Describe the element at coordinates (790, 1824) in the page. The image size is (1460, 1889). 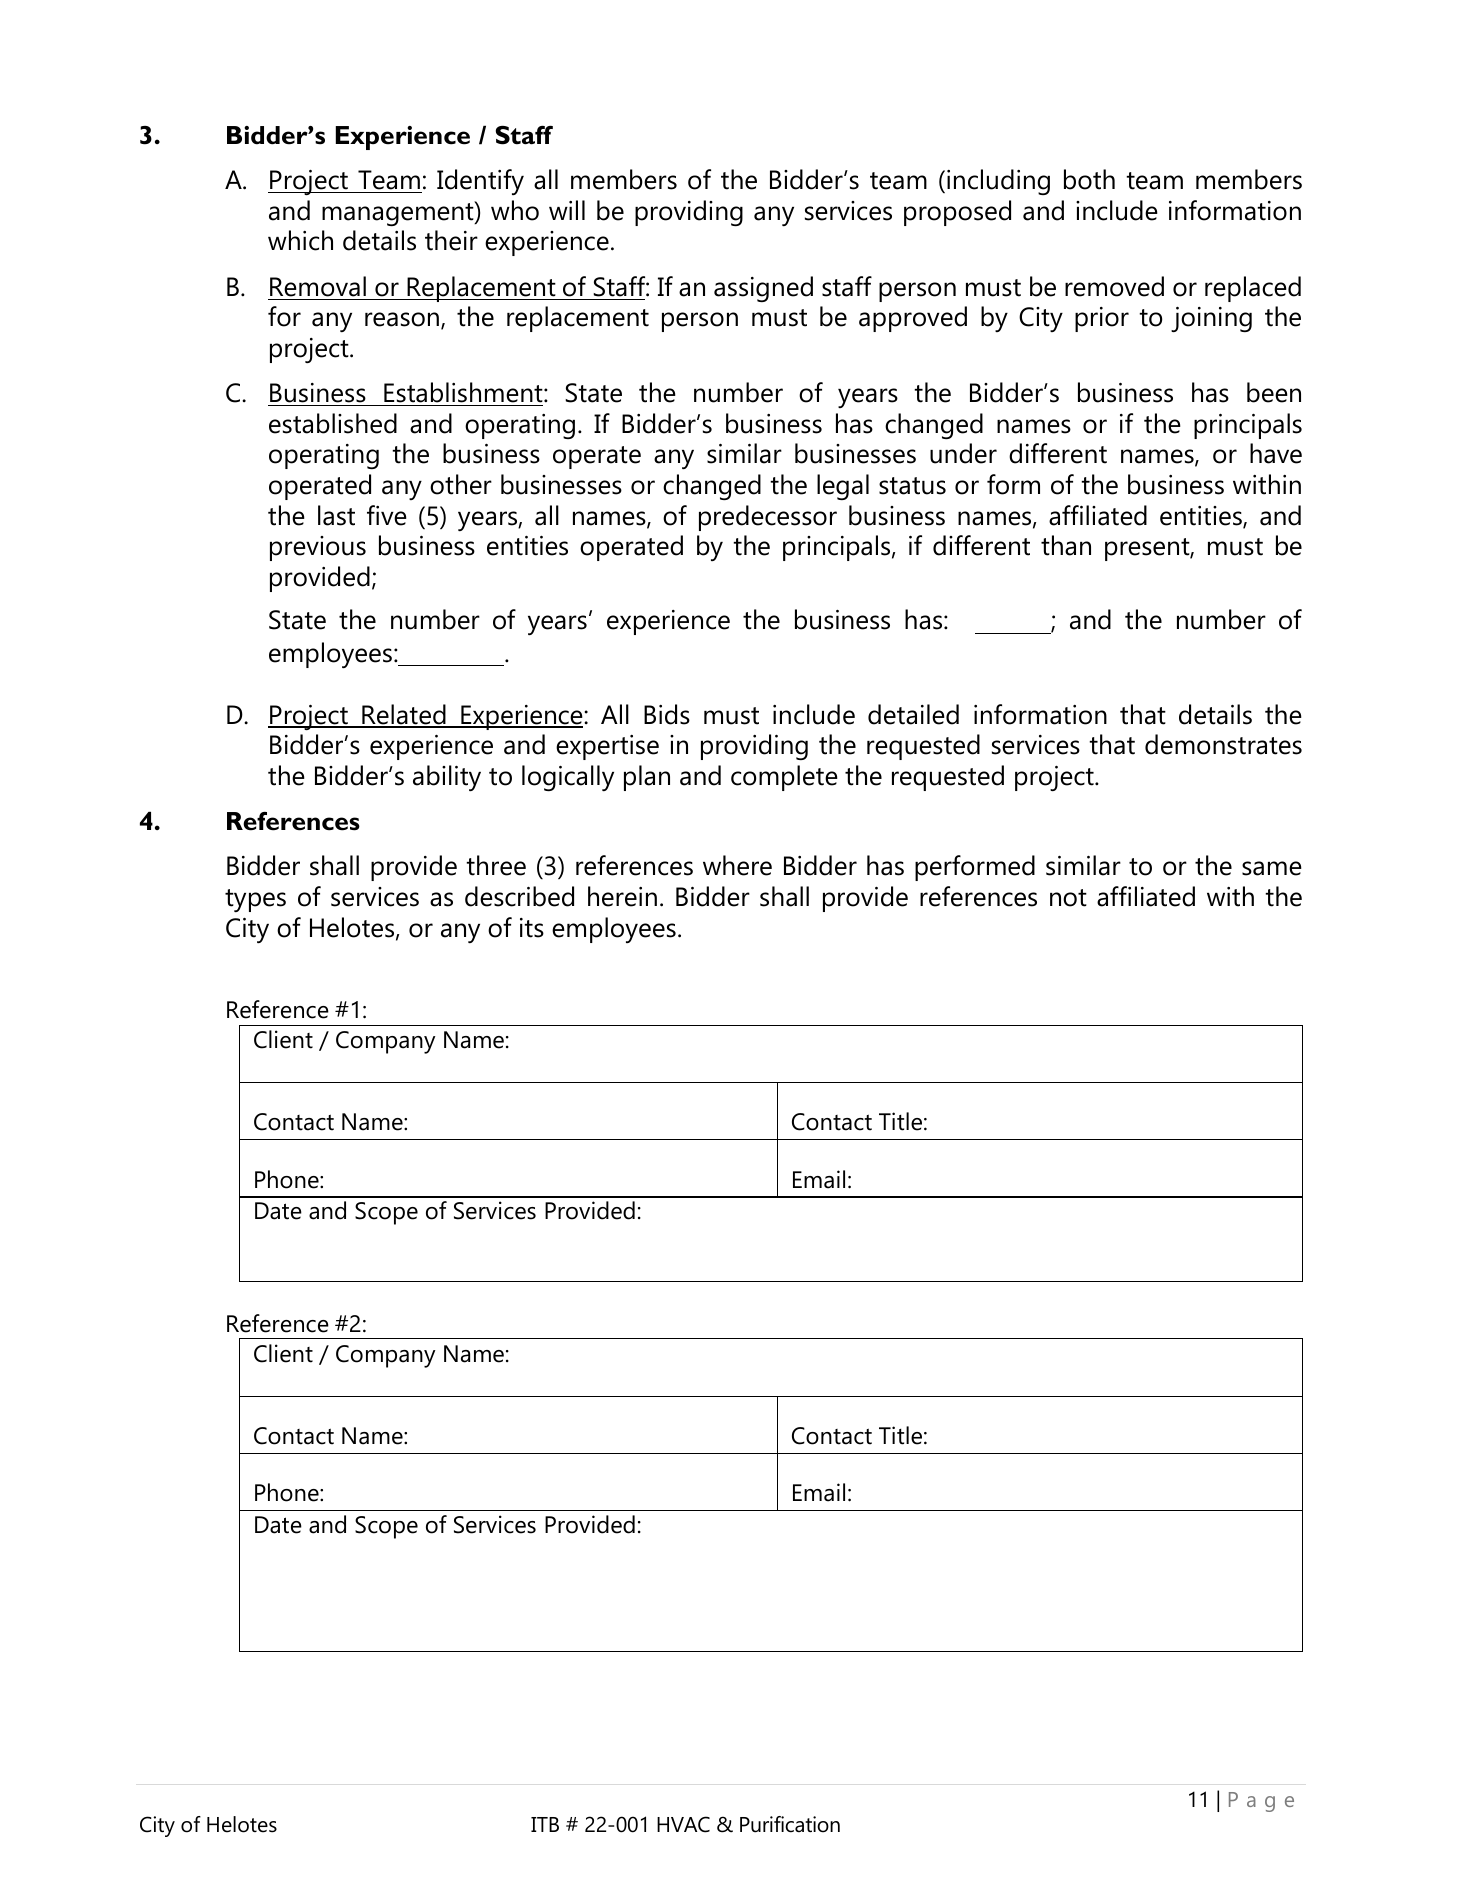
I see `Purification` at that location.
